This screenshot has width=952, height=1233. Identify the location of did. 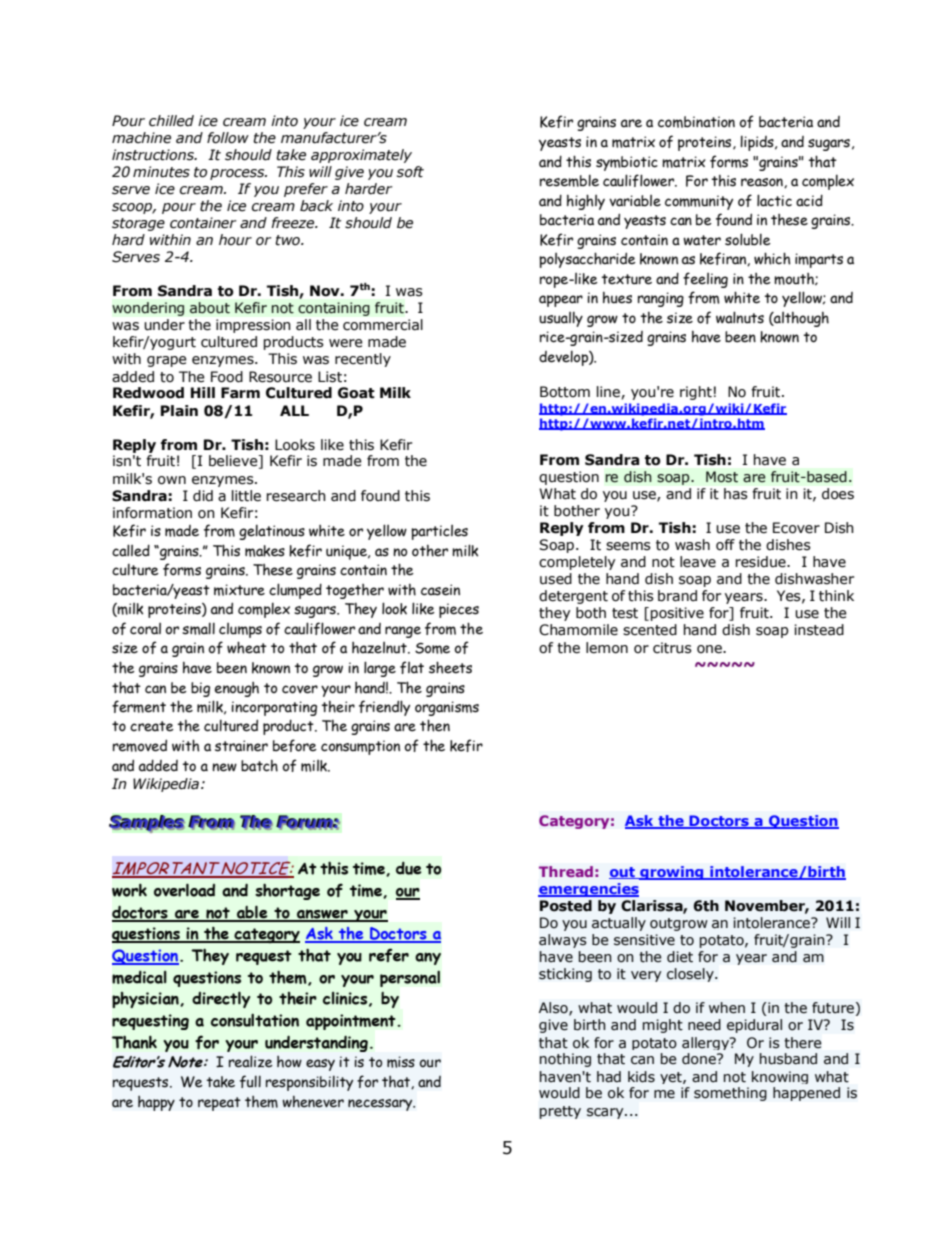
(203, 496).
